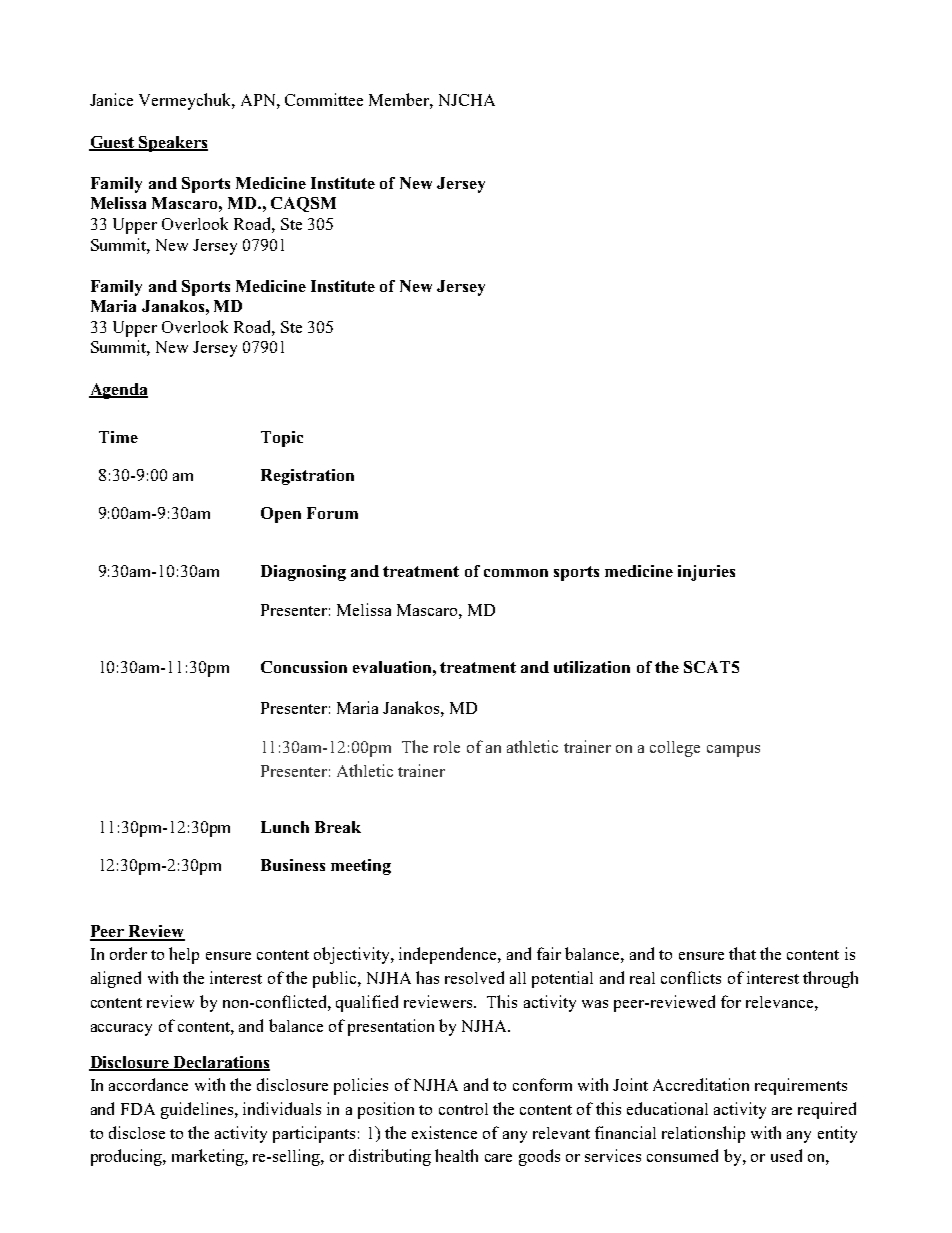 This page has height=1233, width=952. Describe the element at coordinates (516, 573) in the page. I see `common` at that location.
